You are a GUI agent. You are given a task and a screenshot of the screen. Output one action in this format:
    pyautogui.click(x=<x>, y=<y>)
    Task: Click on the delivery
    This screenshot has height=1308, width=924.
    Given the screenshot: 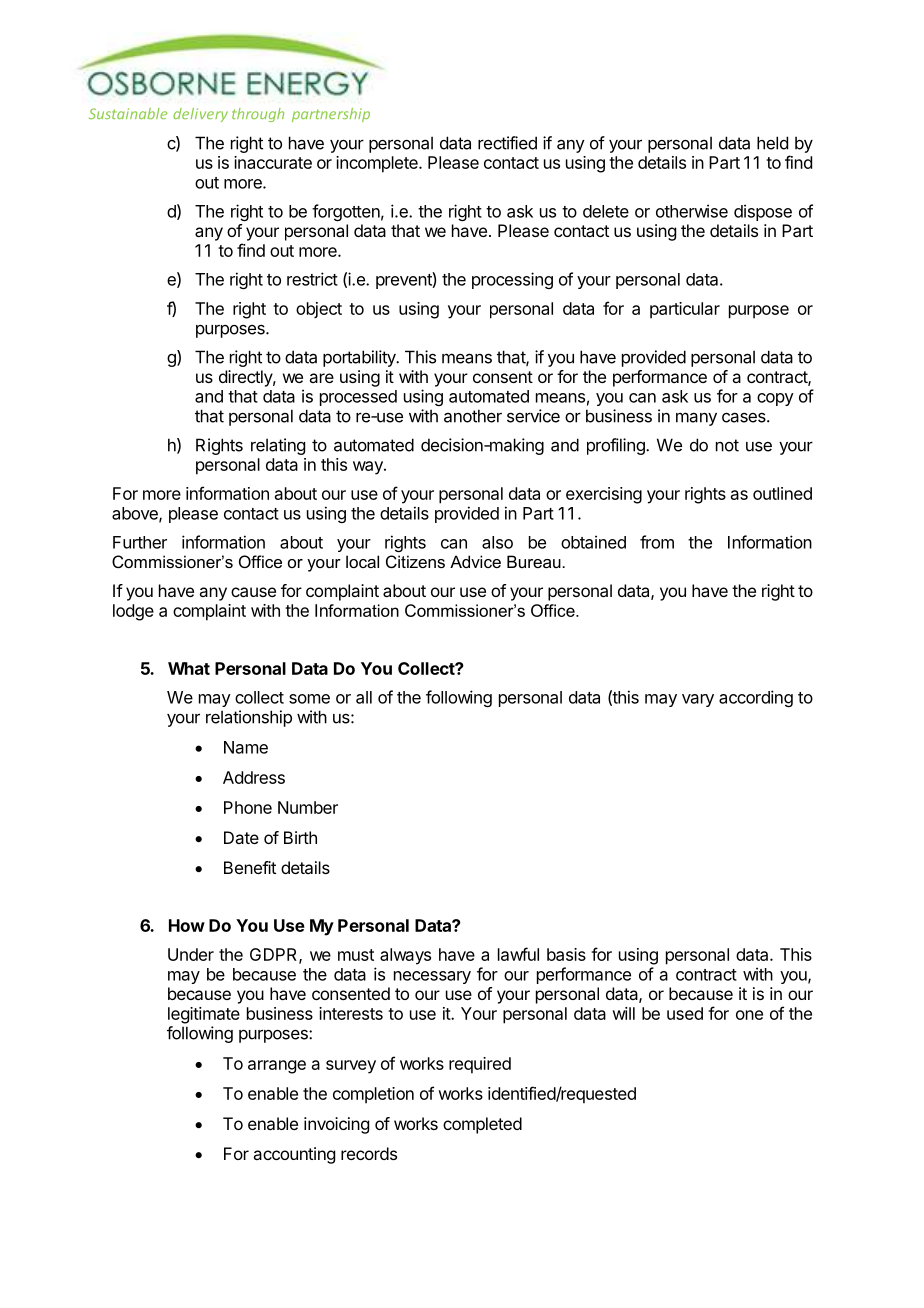 What is the action you would take?
    pyautogui.click(x=200, y=115)
